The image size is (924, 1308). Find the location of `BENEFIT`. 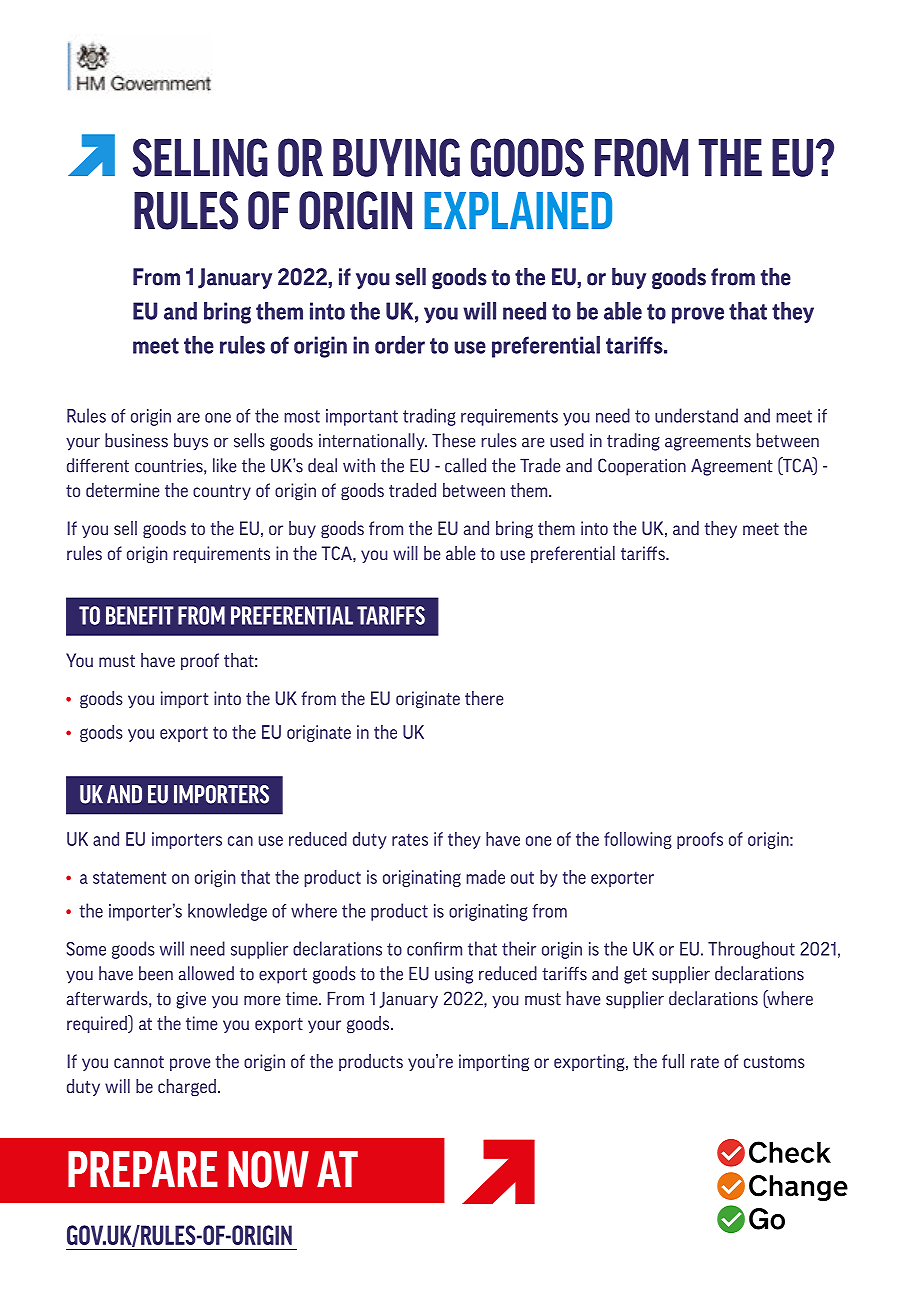

BENEFIT is located at coordinates (139, 615).
